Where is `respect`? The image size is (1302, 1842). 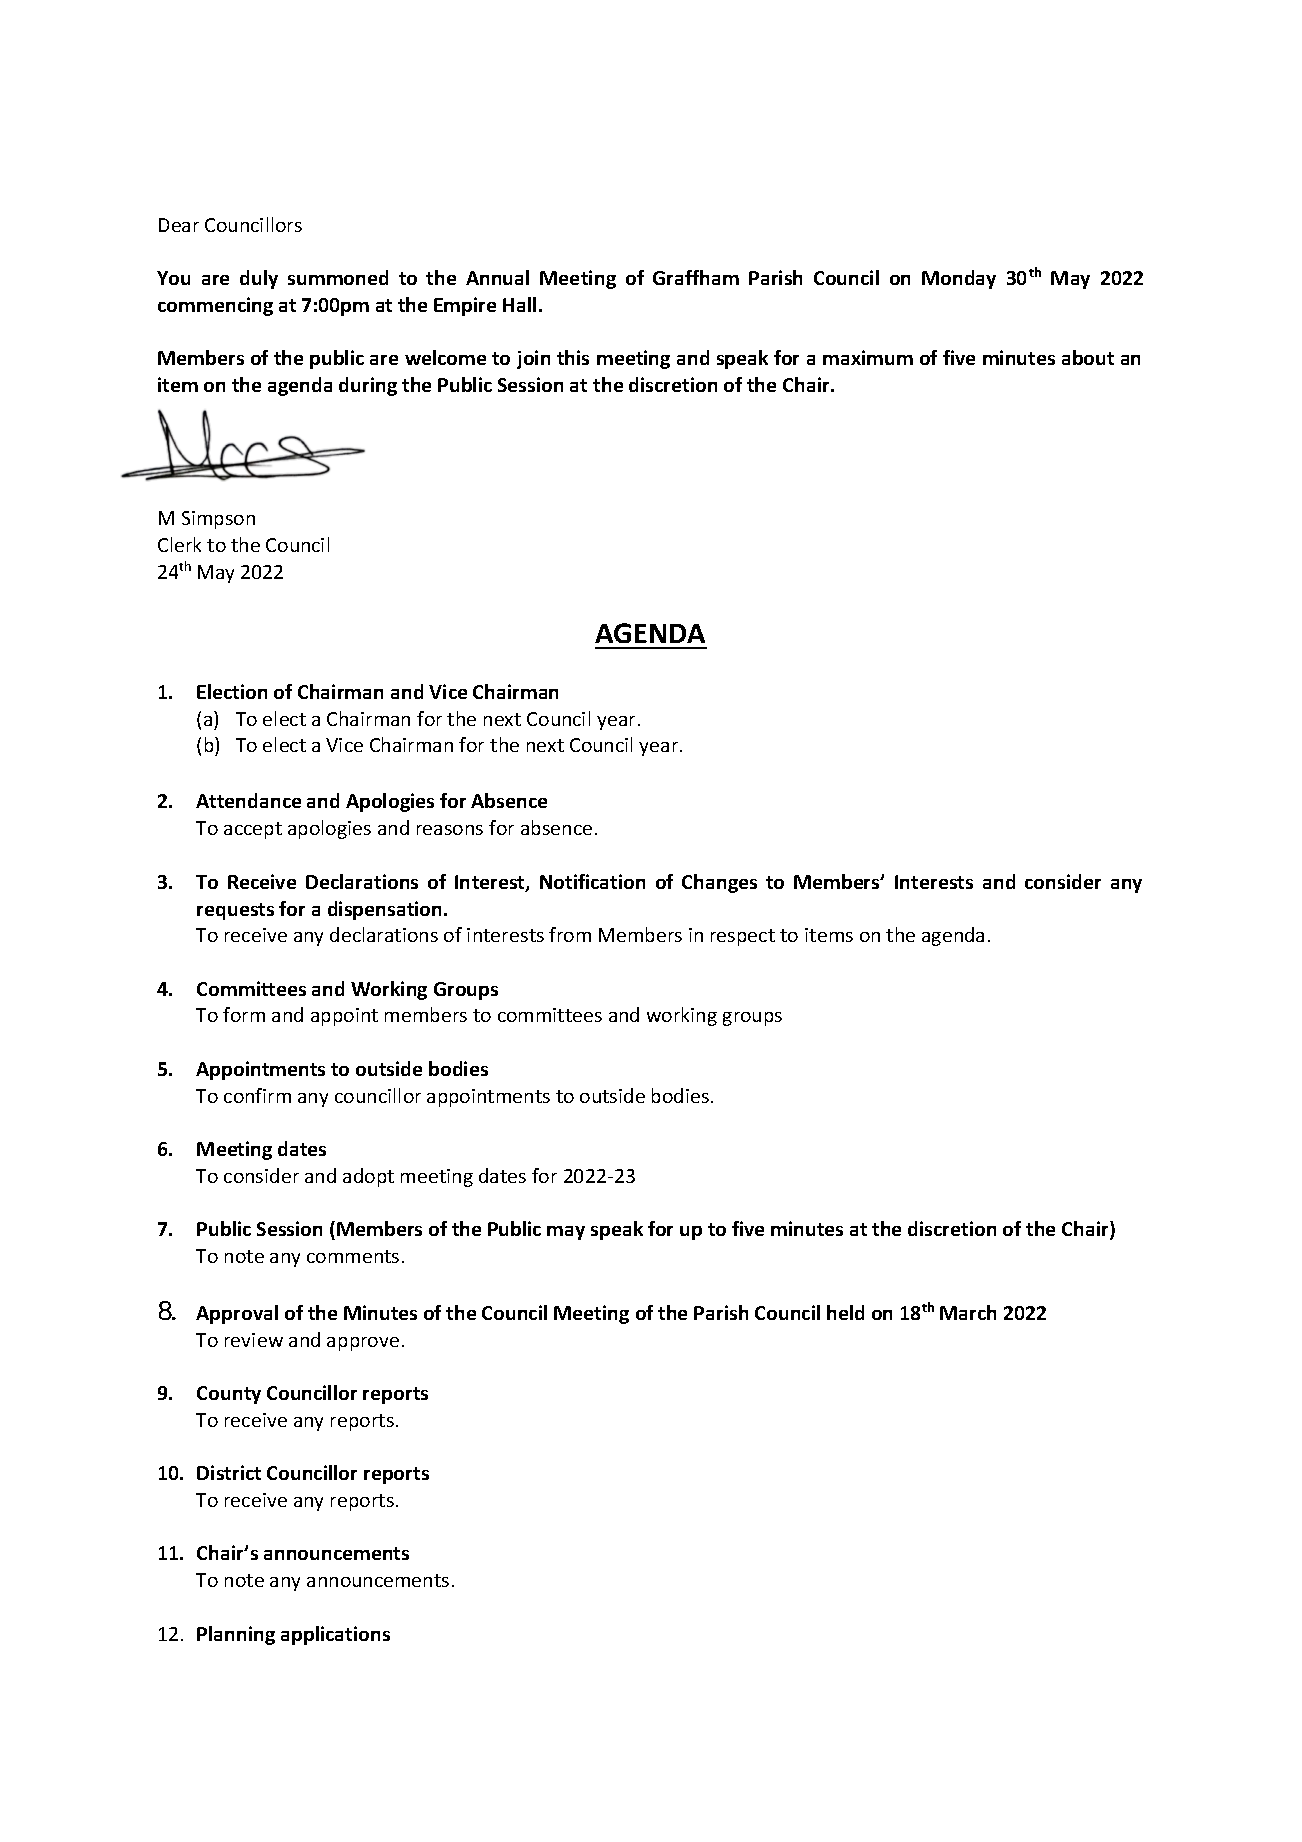 respect is located at coordinates (743, 937).
